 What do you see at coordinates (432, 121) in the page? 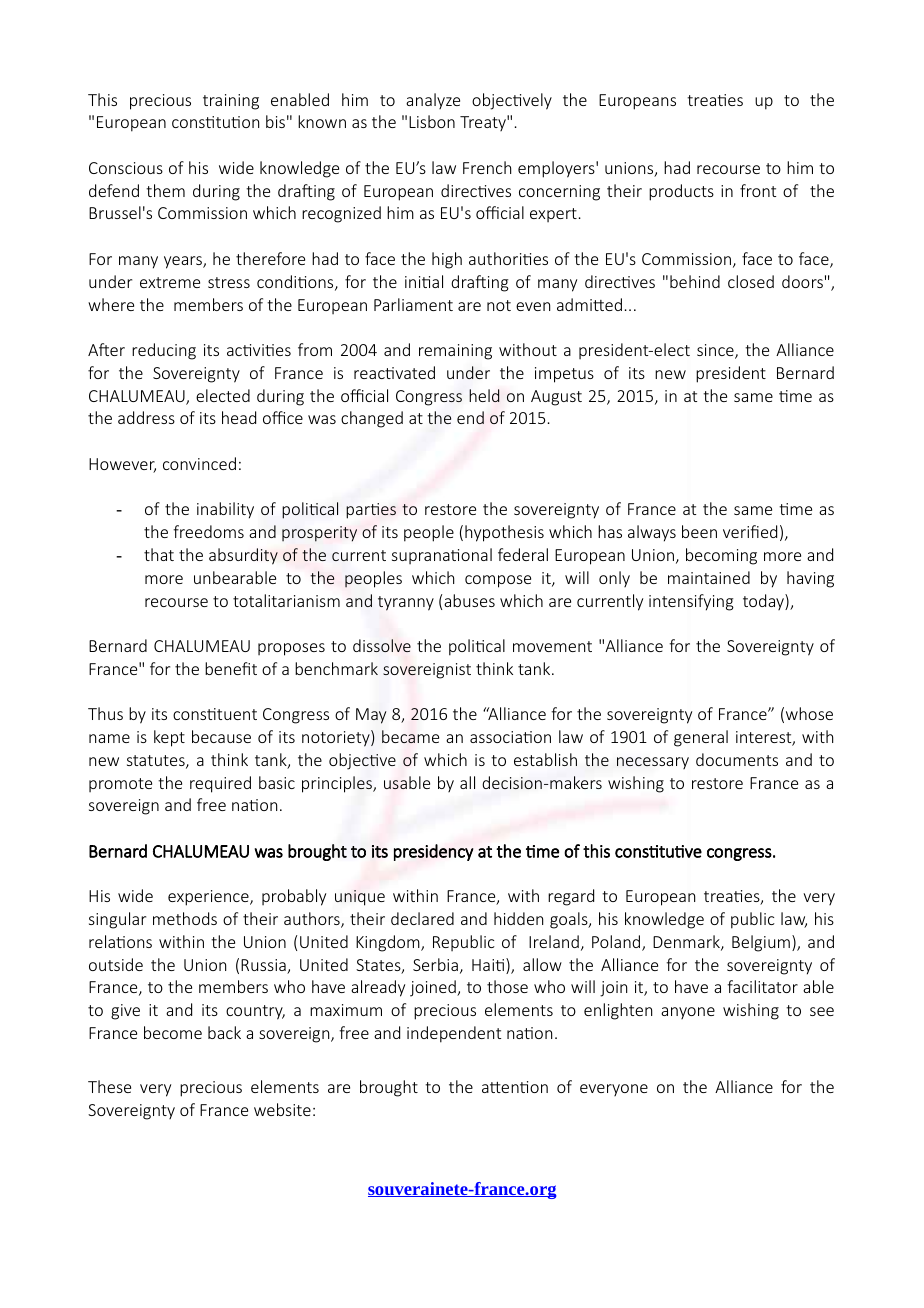
I see `Lisbon` at bounding box center [432, 121].
